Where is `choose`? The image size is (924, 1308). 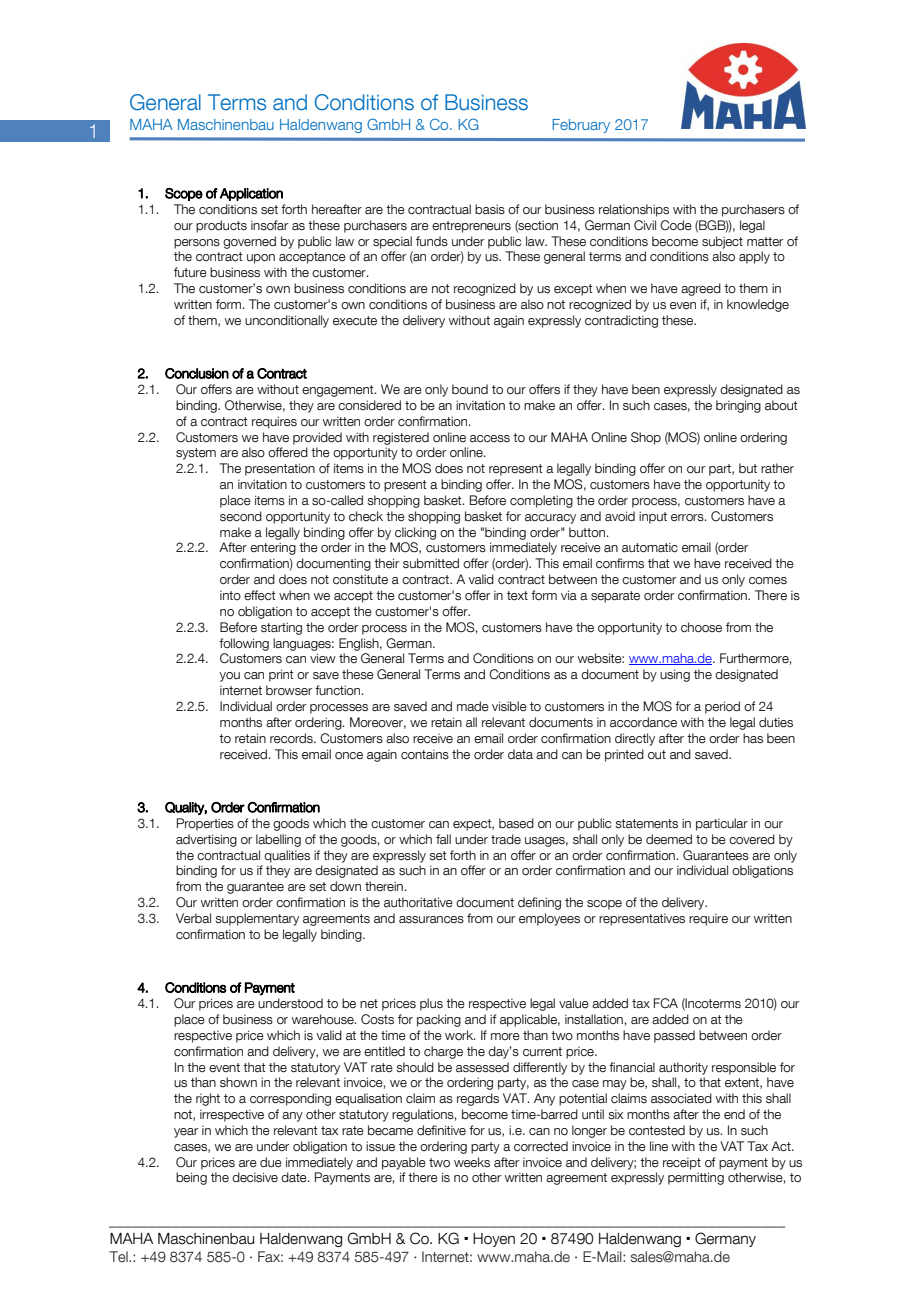
choose is located at coordinates (701, 627).
